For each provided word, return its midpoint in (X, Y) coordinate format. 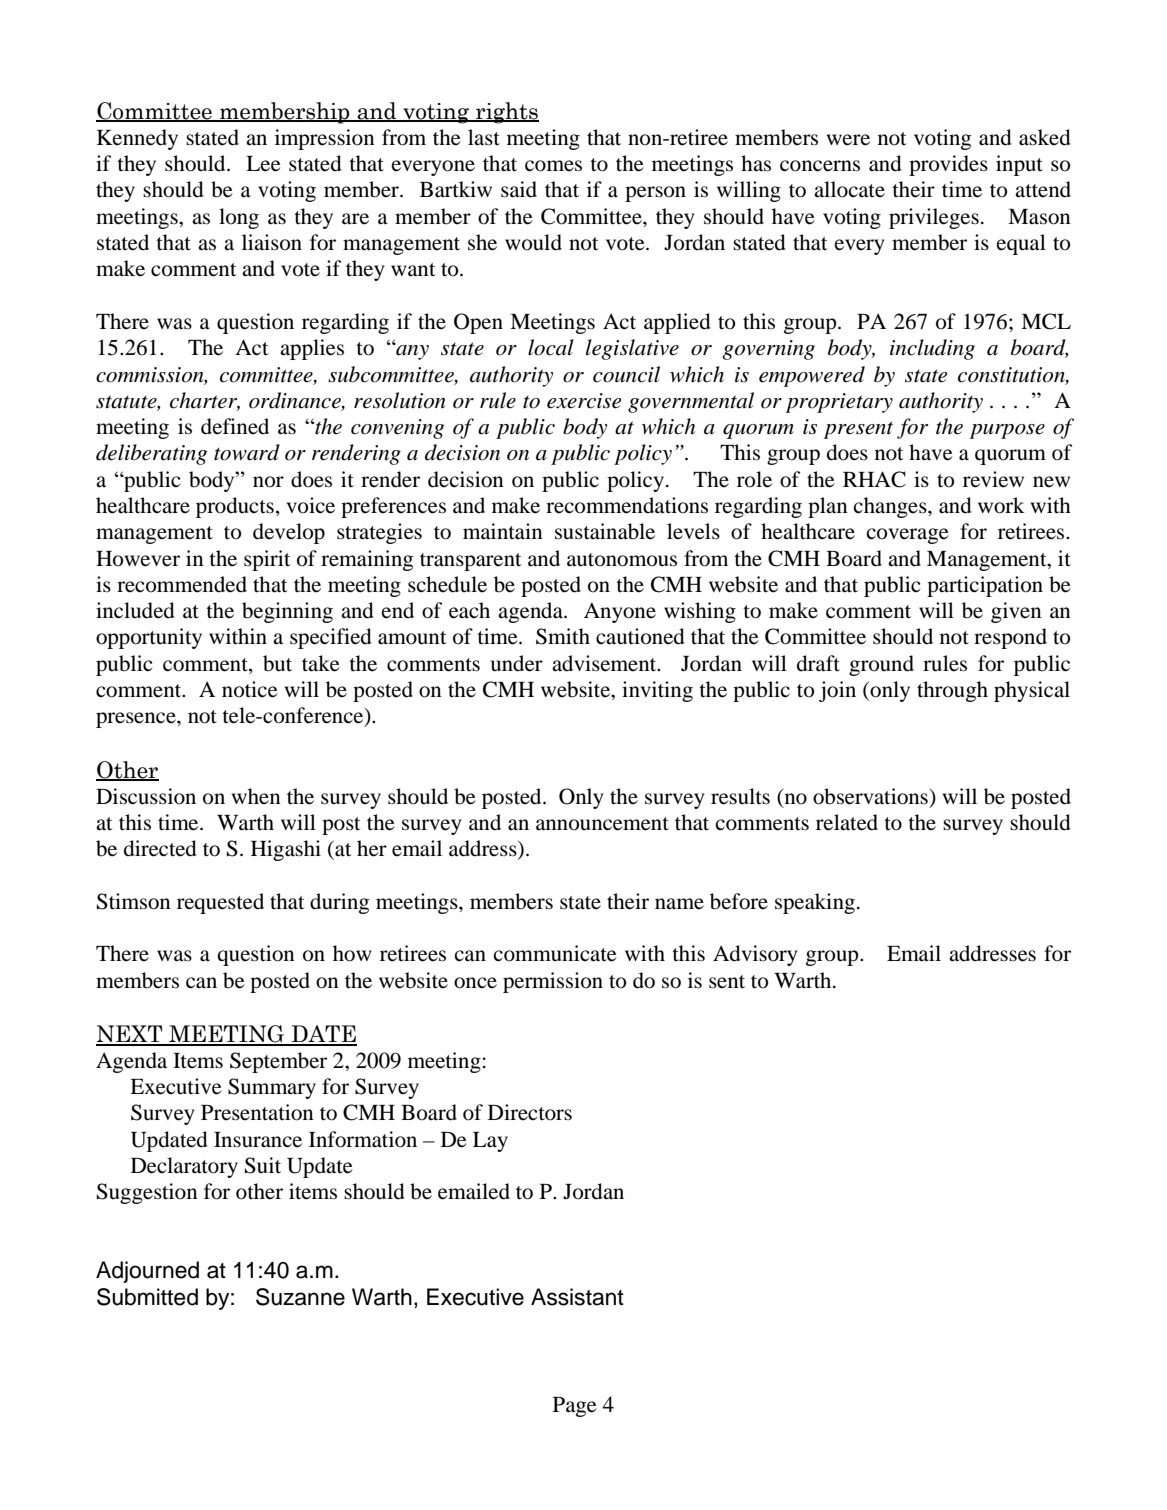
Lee (263, 164)
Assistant (577, 1297)
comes (553, 166)
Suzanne (300, 1297)
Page (575, 1407)
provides (948, 165)
